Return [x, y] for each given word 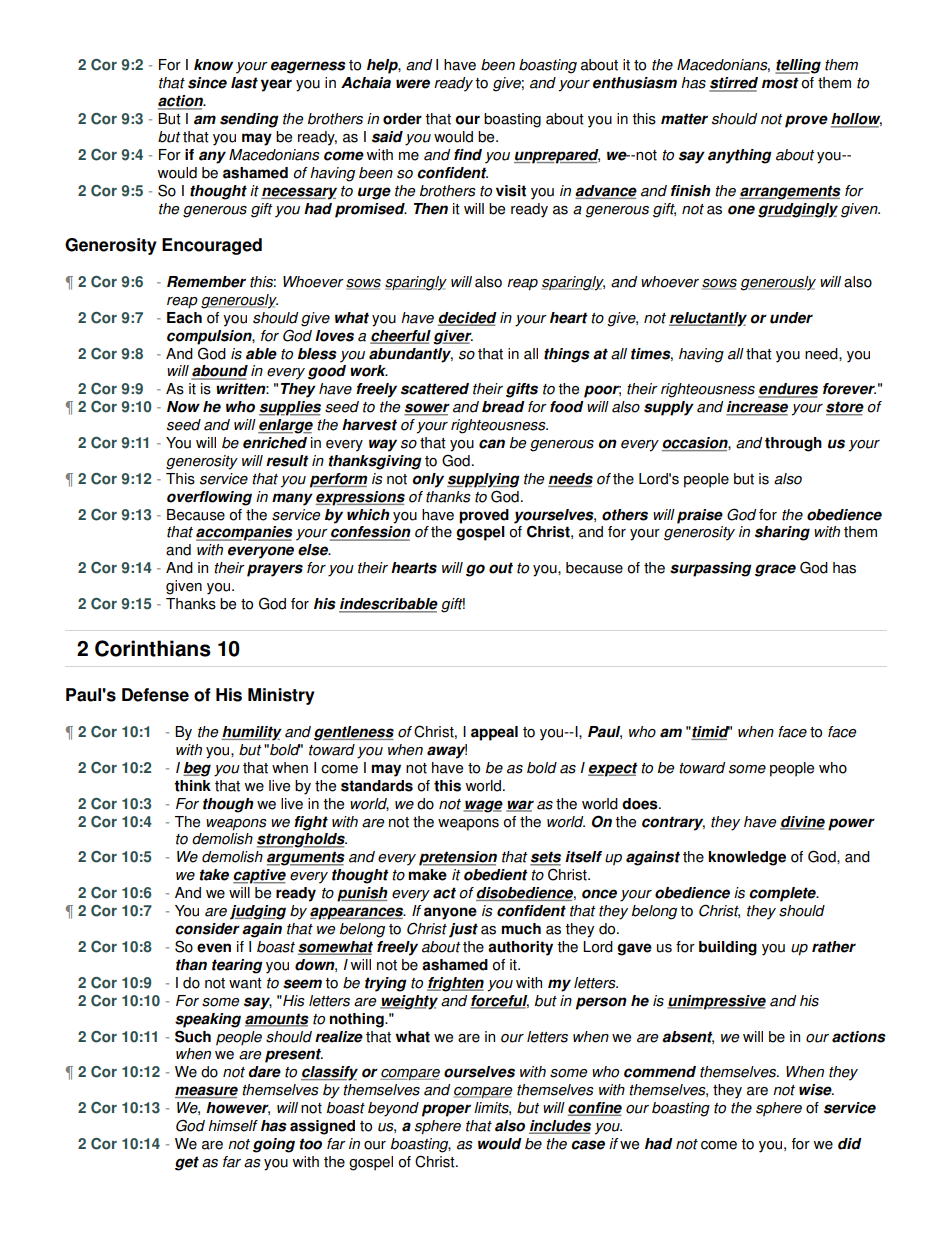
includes [560, 1127]
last [244, 83]
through [793, 444]
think [192, 786]
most [780, 83]
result [287, 461]
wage [483, 806]
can [492, 444]
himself [233, 1126]
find [468, 155]
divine [802, 822]
